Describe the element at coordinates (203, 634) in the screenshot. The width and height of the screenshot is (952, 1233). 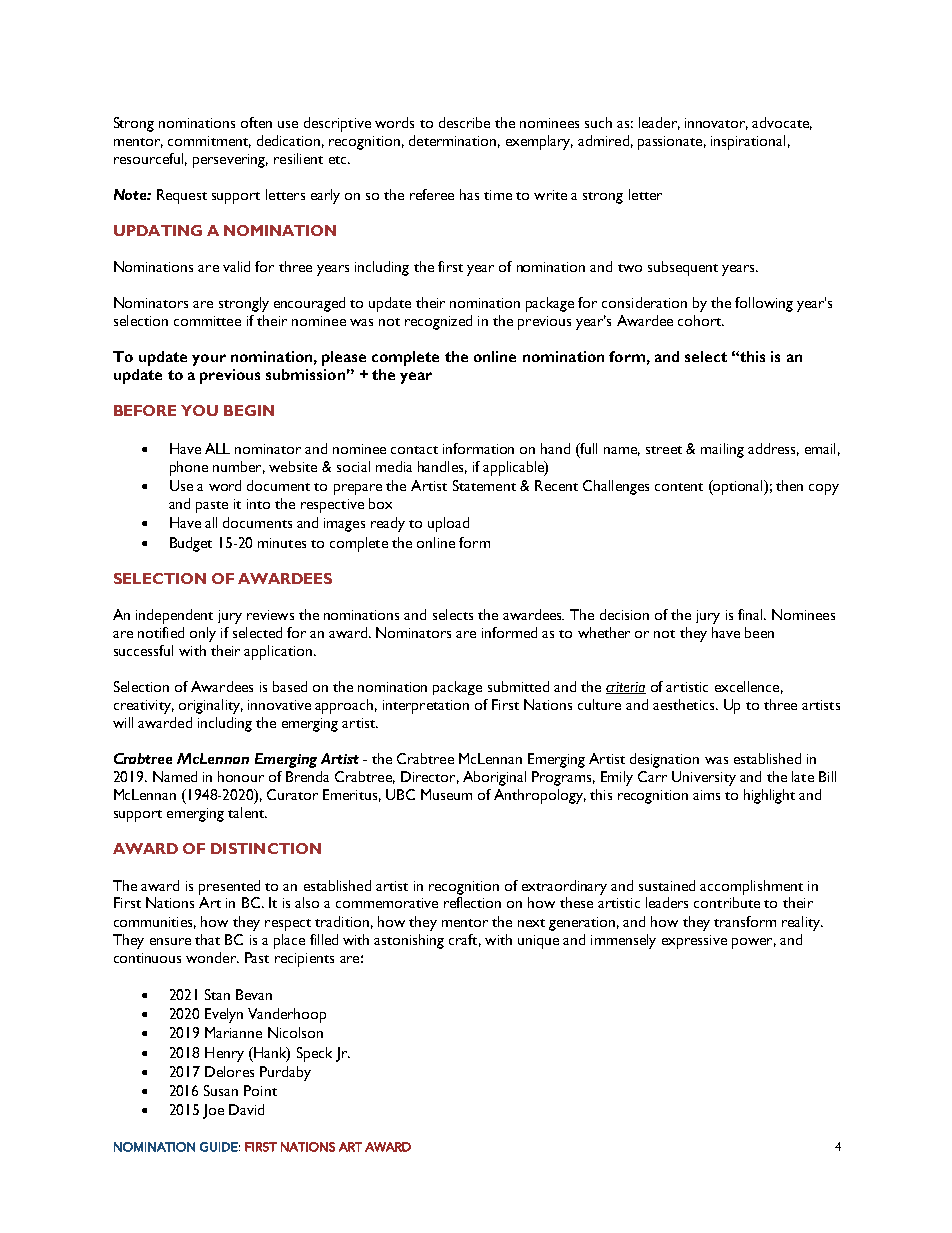
I see `only` at that location.
